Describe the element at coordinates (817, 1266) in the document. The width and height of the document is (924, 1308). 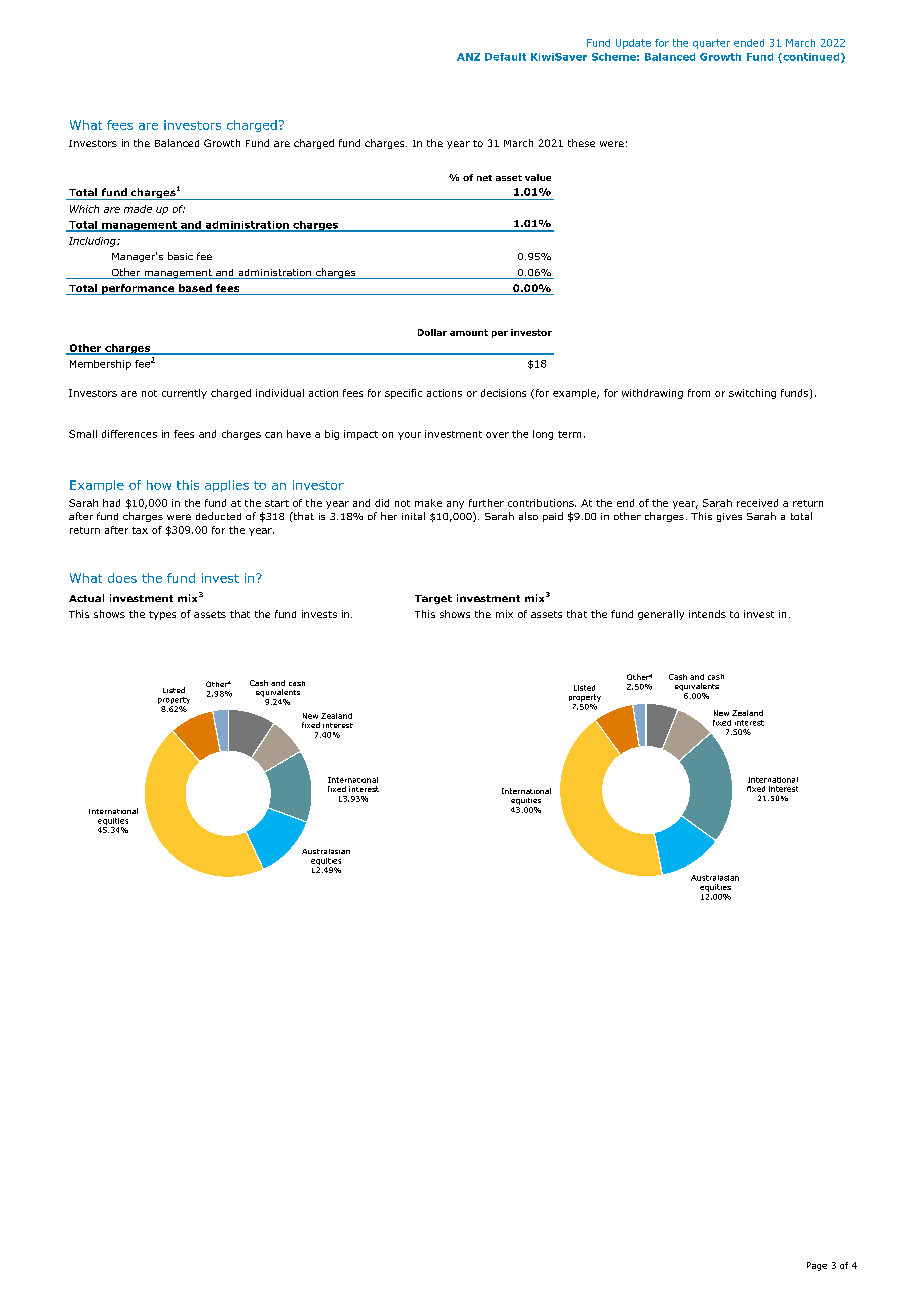
I see `Page` at that location.
